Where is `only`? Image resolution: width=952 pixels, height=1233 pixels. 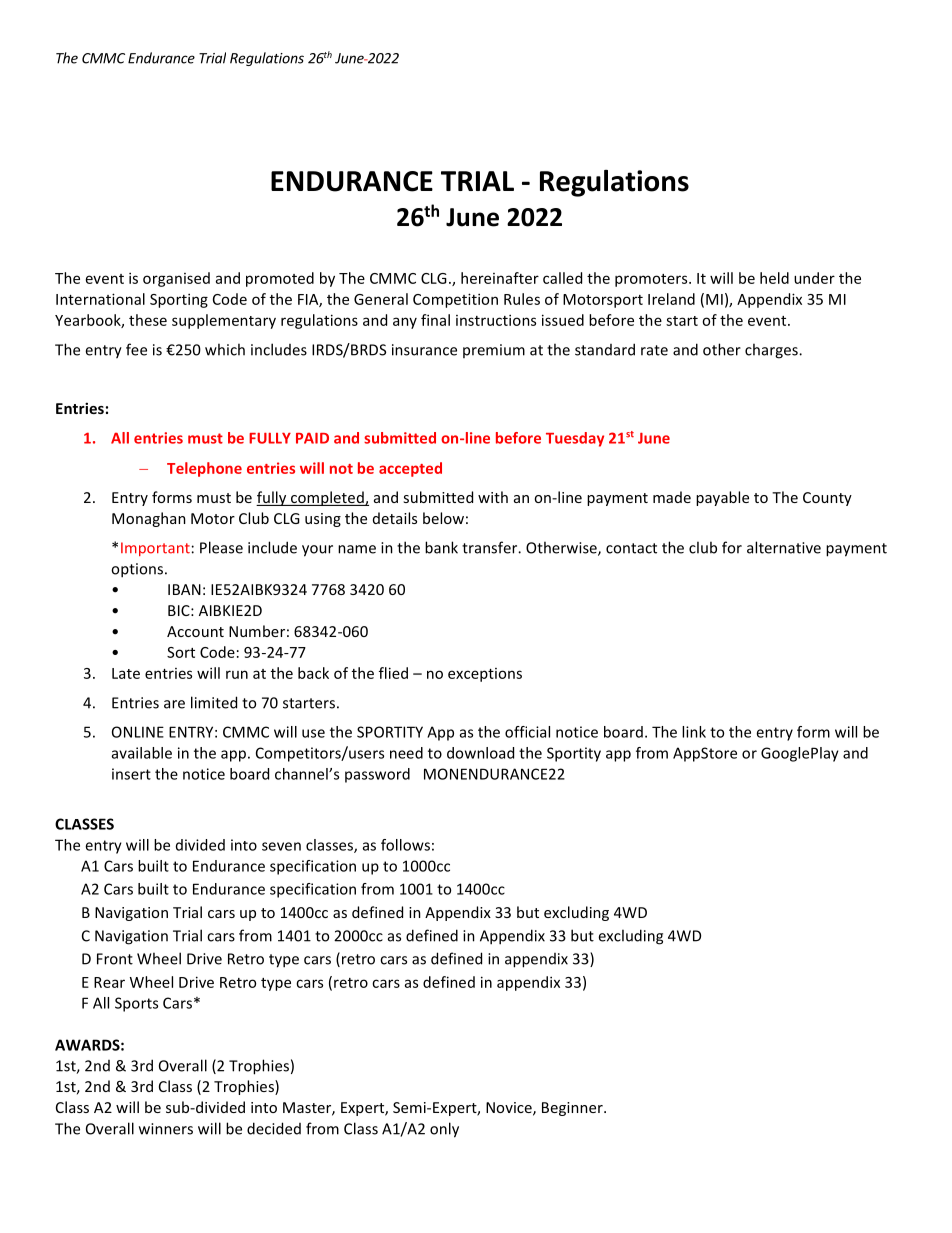 only is located at coordinates (444, 1130).
